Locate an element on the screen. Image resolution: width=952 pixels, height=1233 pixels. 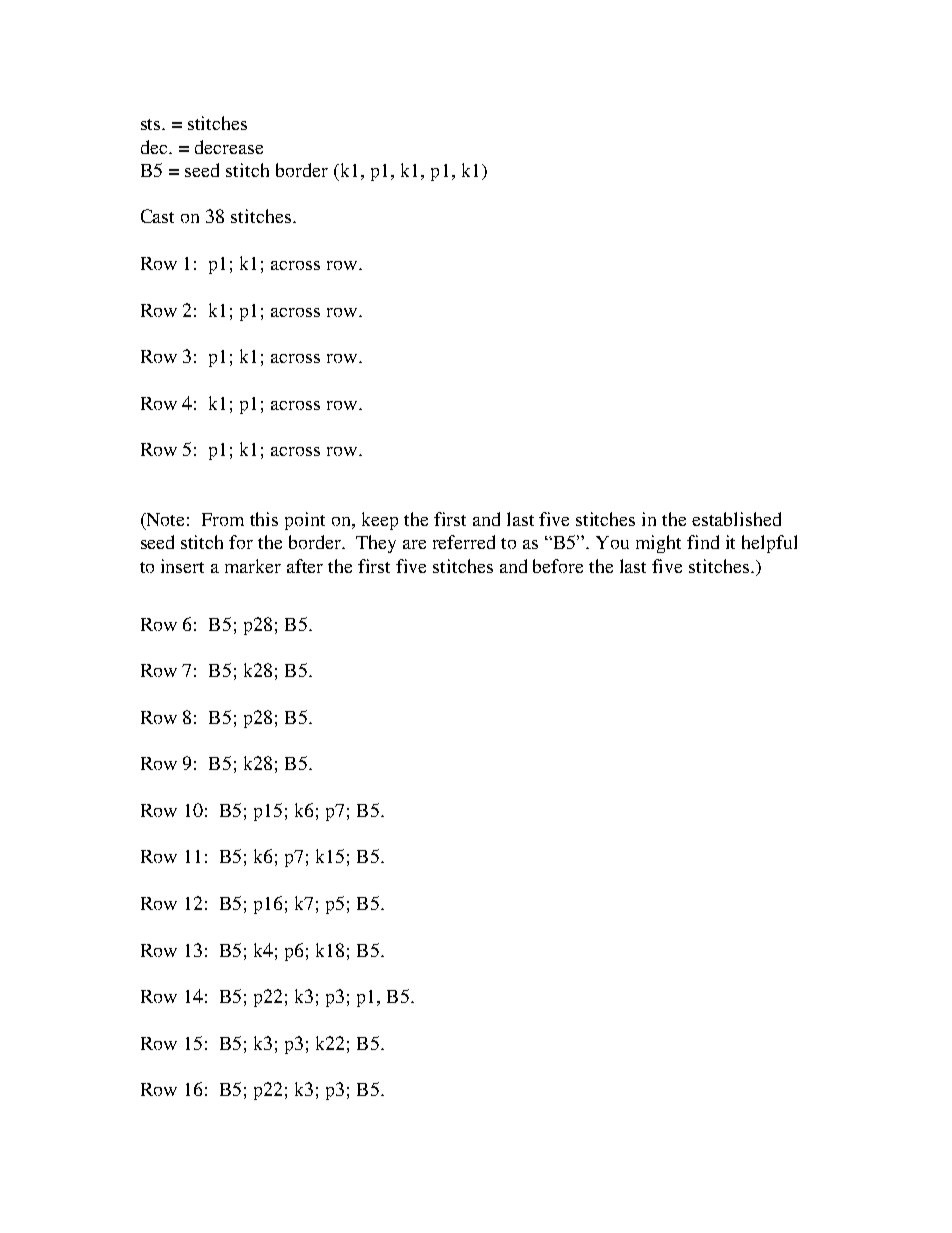
might is located at coordinates (658, 544).
